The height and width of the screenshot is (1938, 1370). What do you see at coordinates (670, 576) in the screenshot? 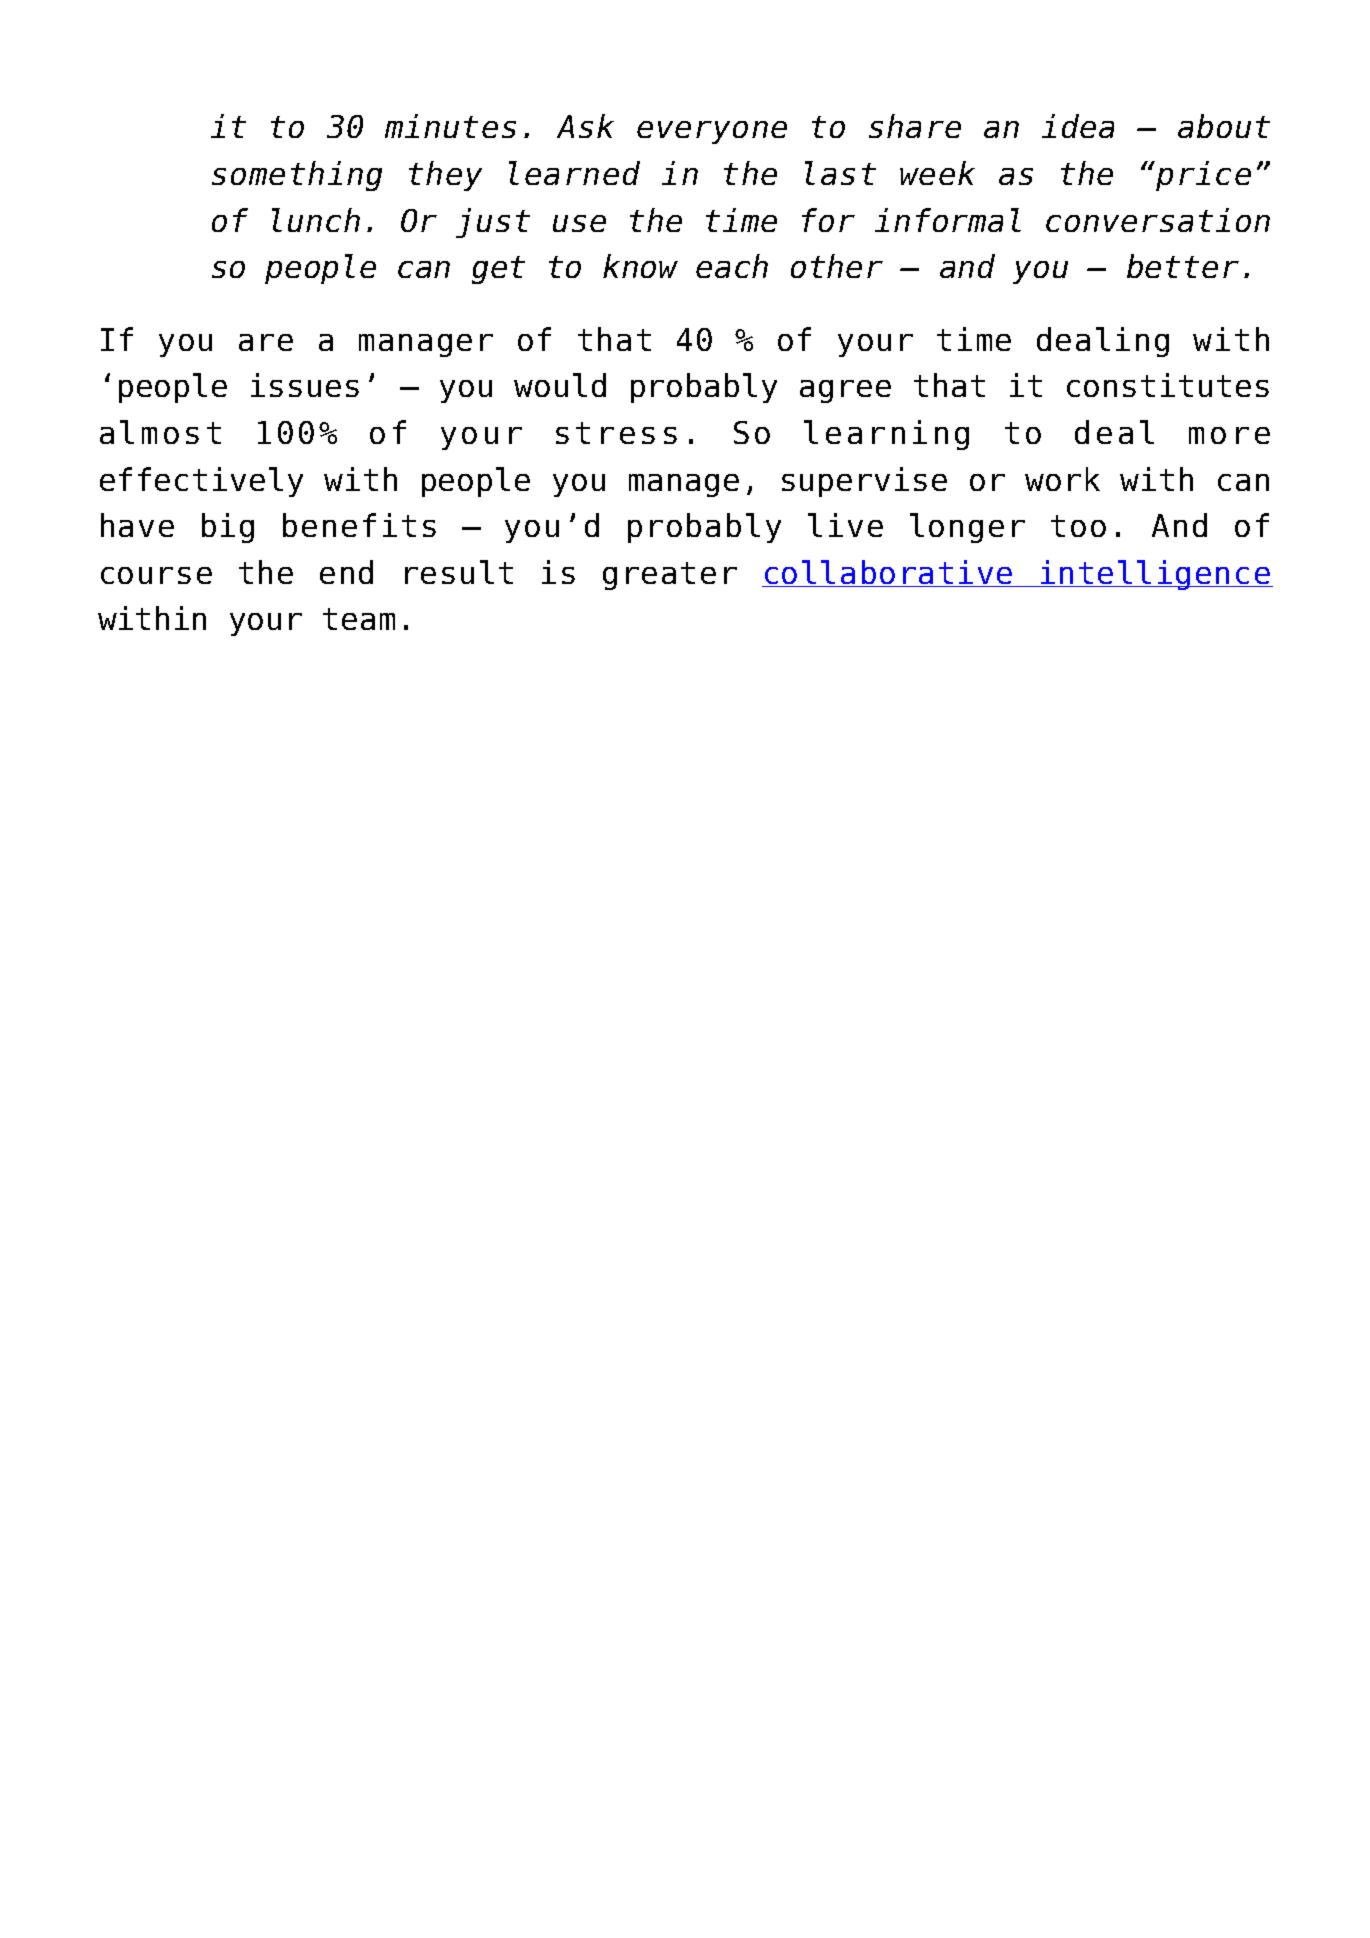
I see `greater` at bounding box center [670, 576].
